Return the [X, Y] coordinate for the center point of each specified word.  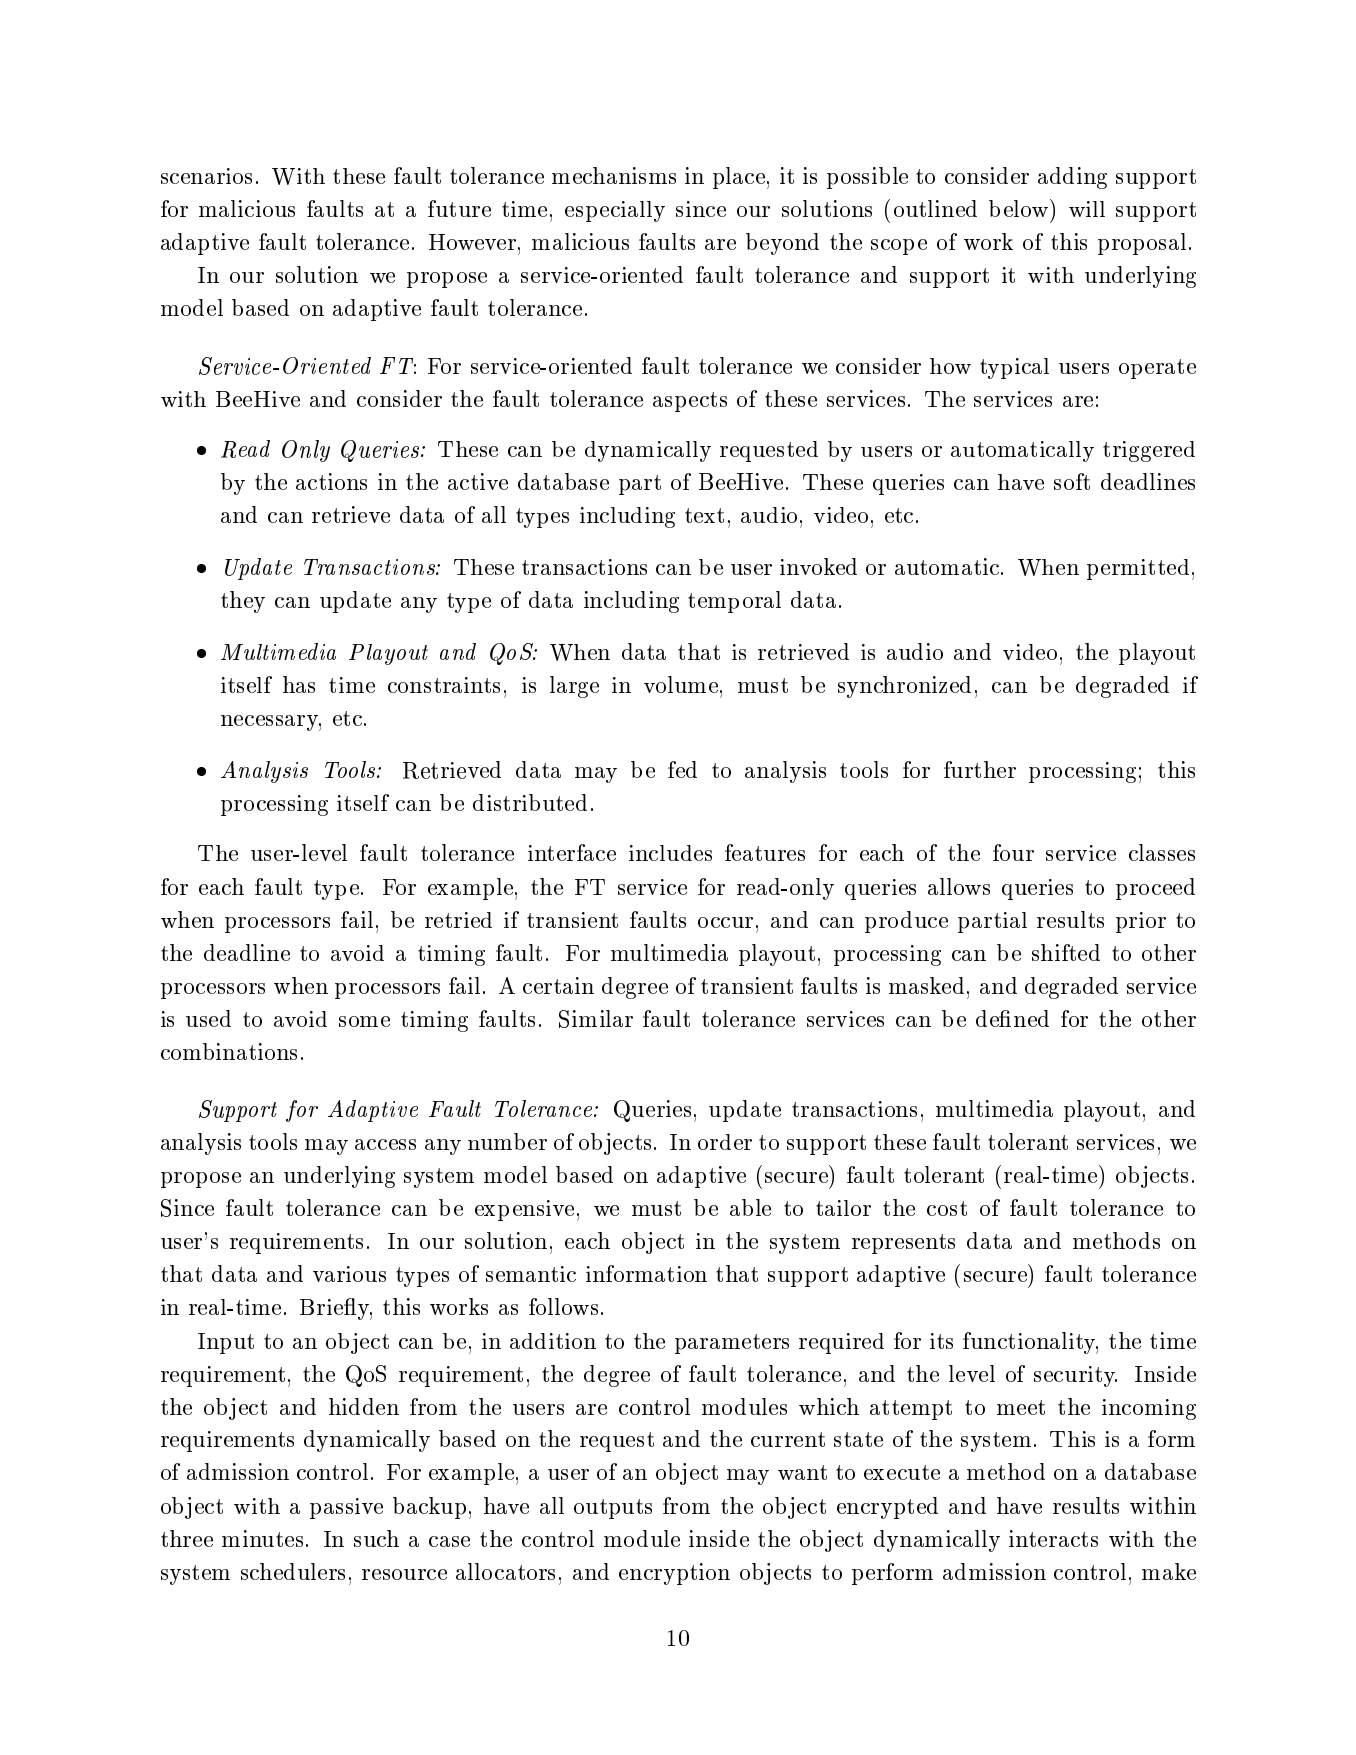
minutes [262, 1538]
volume [681, 684]
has [299, 684]
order [725, 1142]
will [1087, 209]
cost [947, 1208]
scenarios [206, 176]
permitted [1138, 569]
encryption [674, 1574]
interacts [1053, 1538]
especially [615, 211]
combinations [229, 1051]
